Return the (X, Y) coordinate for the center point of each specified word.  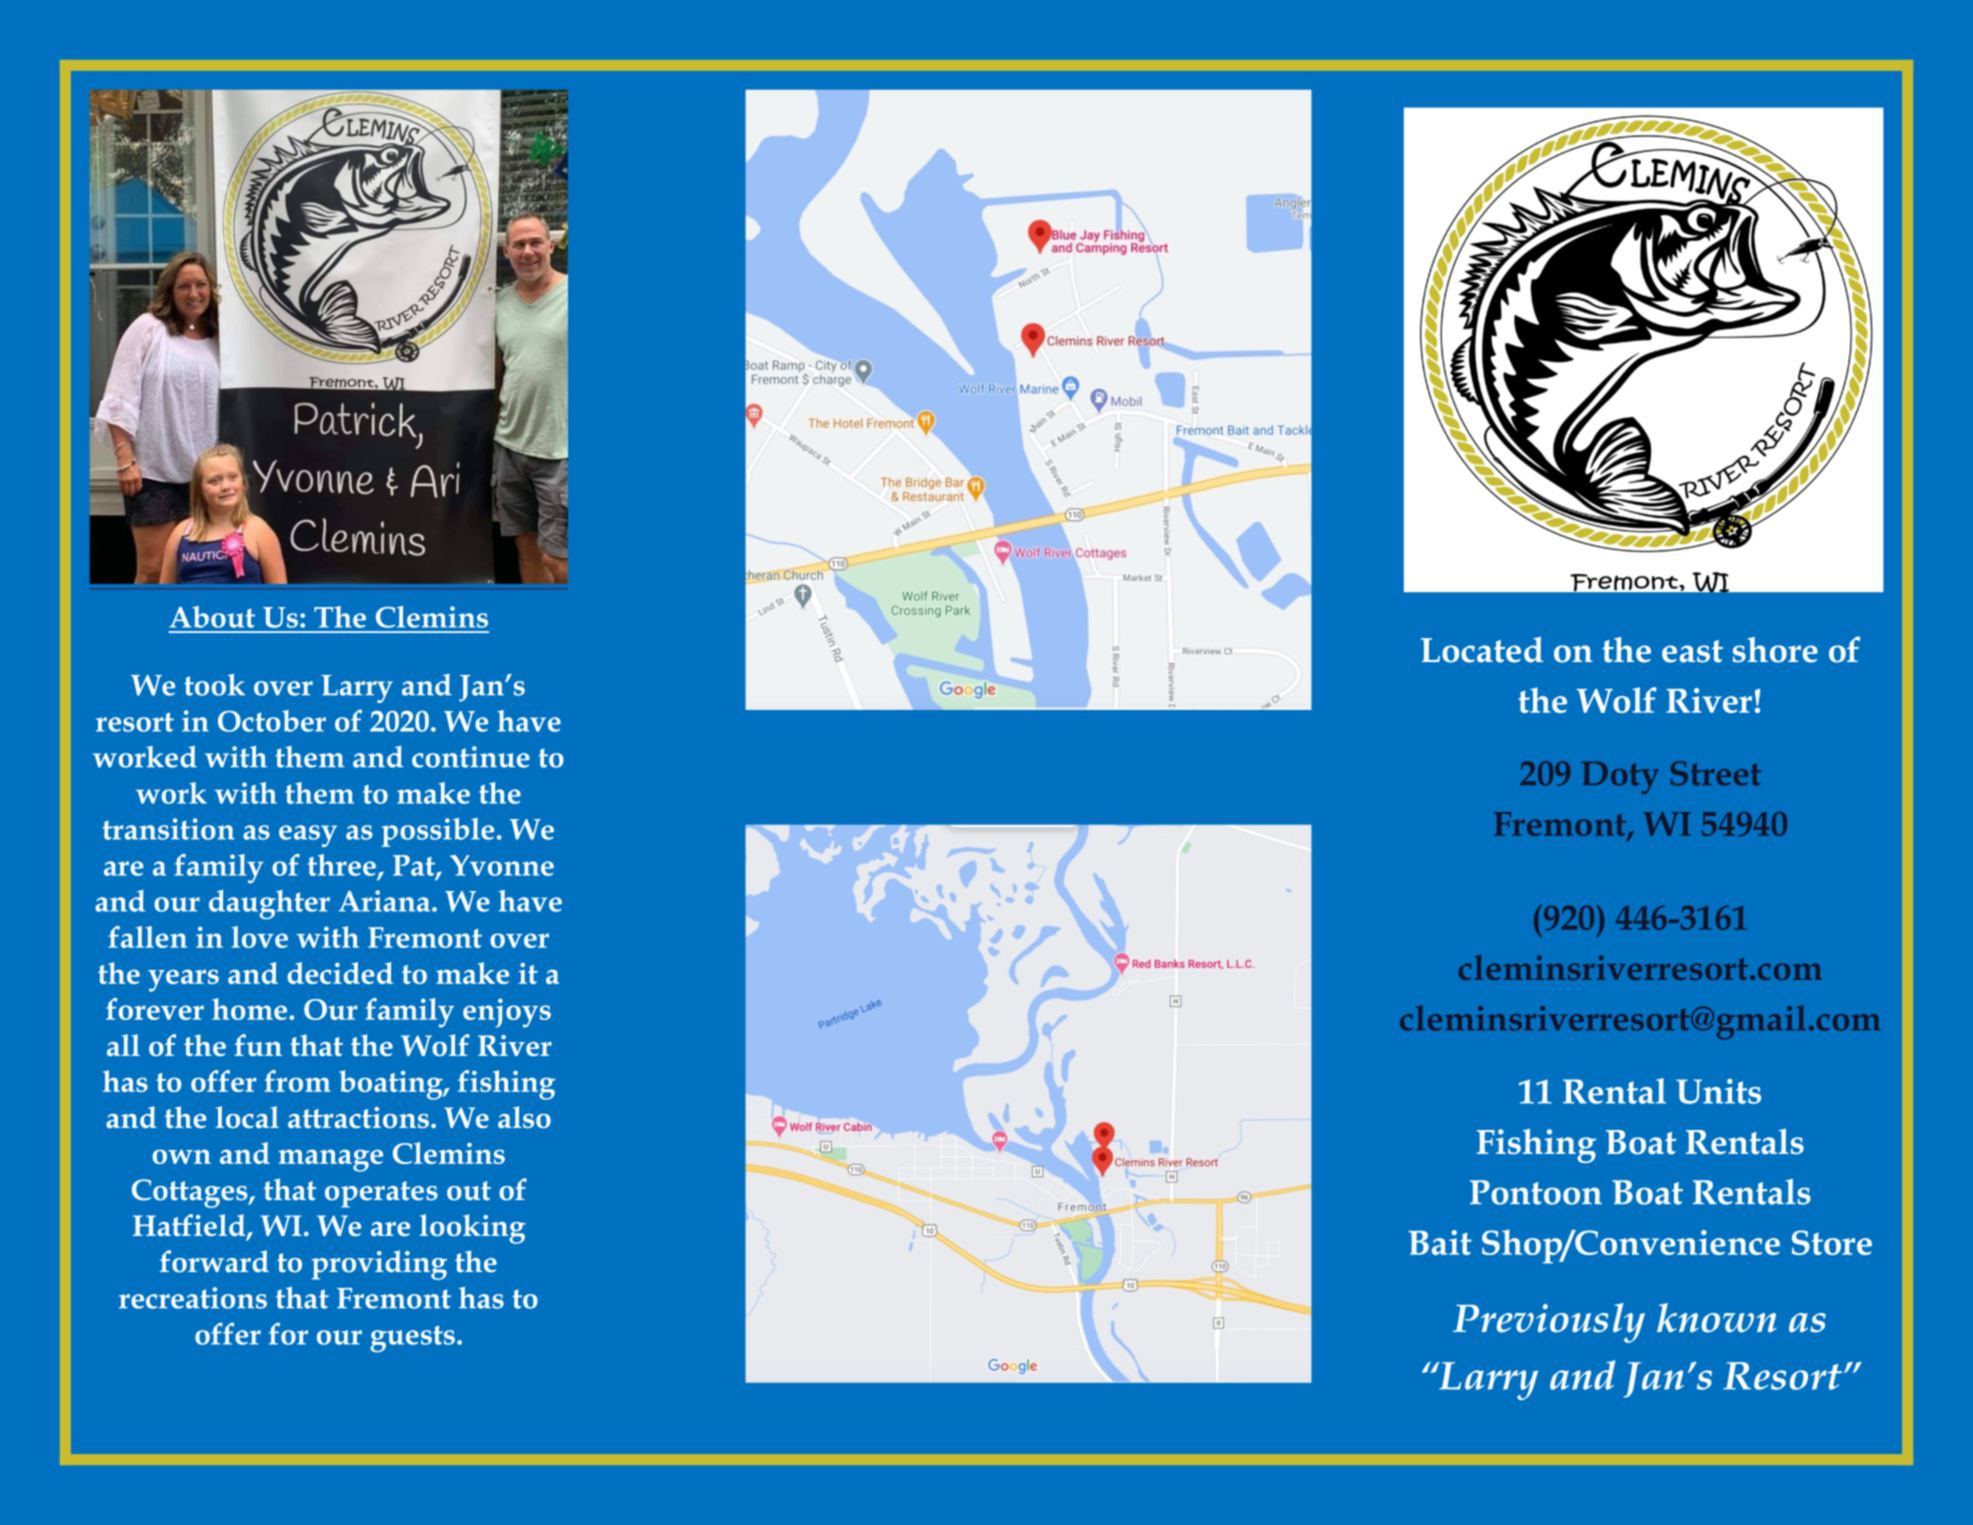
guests (412, 1338)
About (212, 617)
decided (340, 973)
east (1692, 651)
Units (1718, 1091)
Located (1482, 650)
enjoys (507, 1013)
